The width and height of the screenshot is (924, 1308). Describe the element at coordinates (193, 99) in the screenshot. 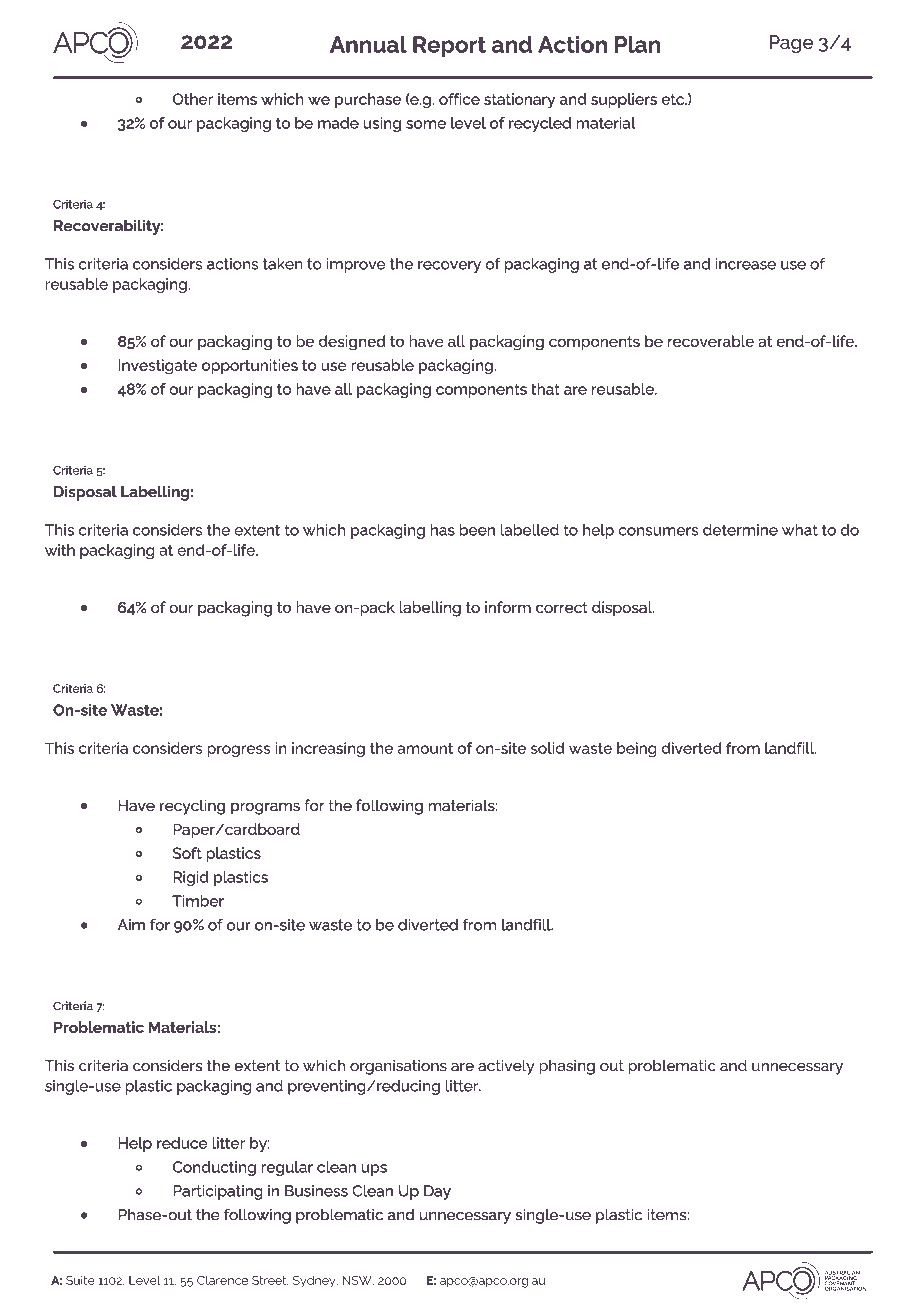

I see `Other` at that location.
